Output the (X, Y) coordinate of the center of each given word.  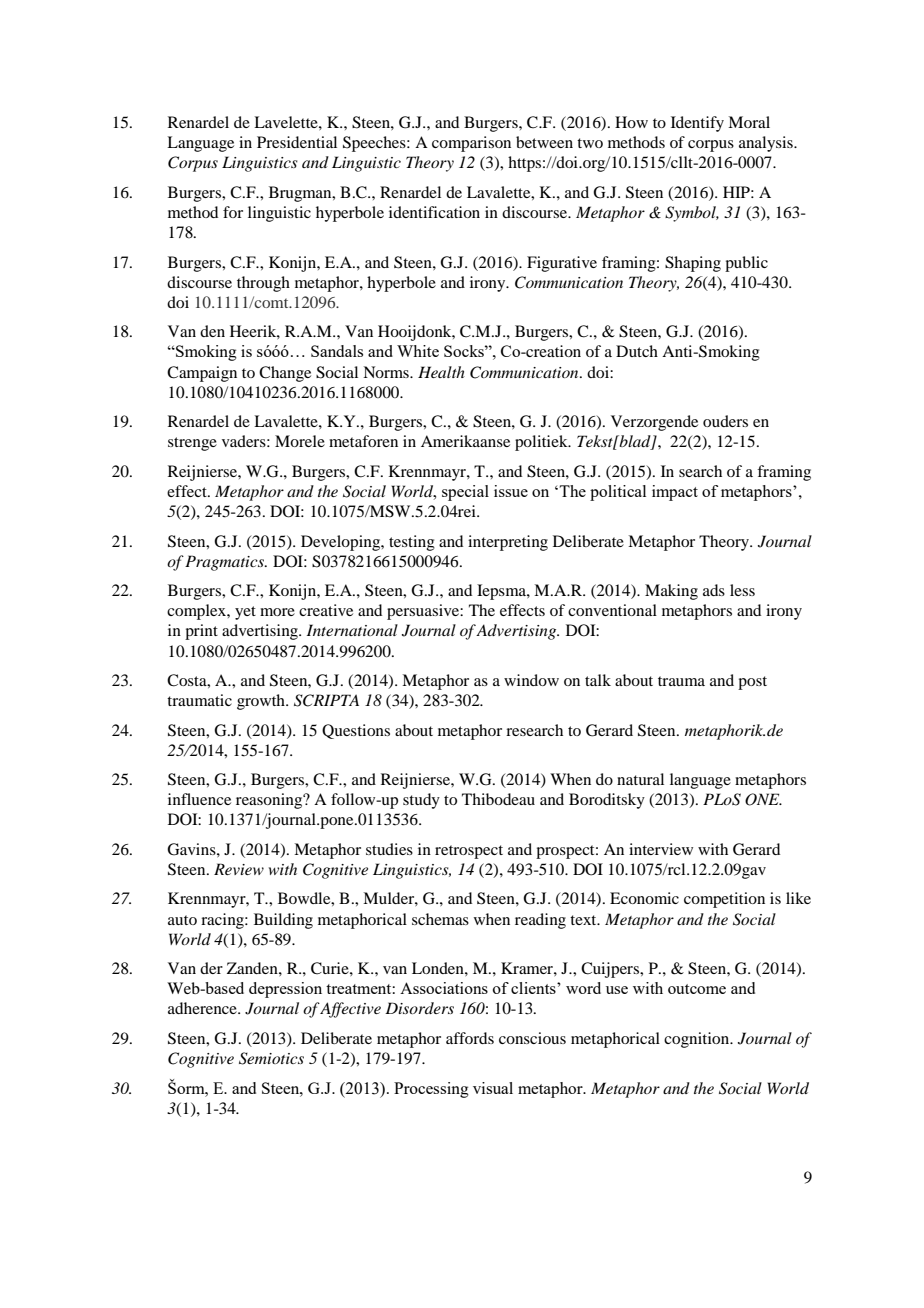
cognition (698, 1040)
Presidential (297, 142)
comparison (471, 144)
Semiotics (271, 1058)
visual (493, 1088)
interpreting (508, 543)
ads (714, 590)
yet (245, 613)
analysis (767, 144)
